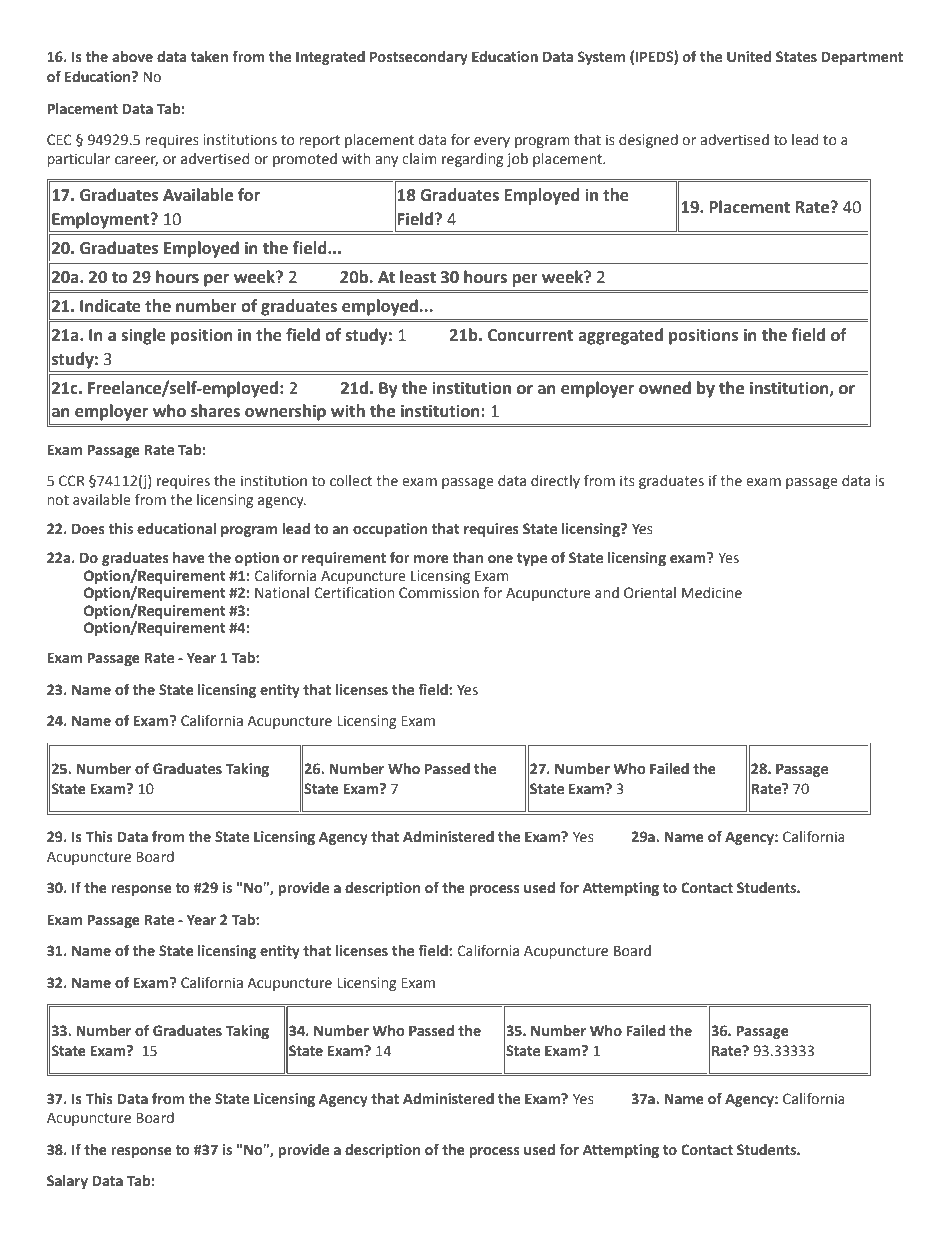 The height and width of the image is (1233, 952). I want to click on Commission, so click(439, 593).
